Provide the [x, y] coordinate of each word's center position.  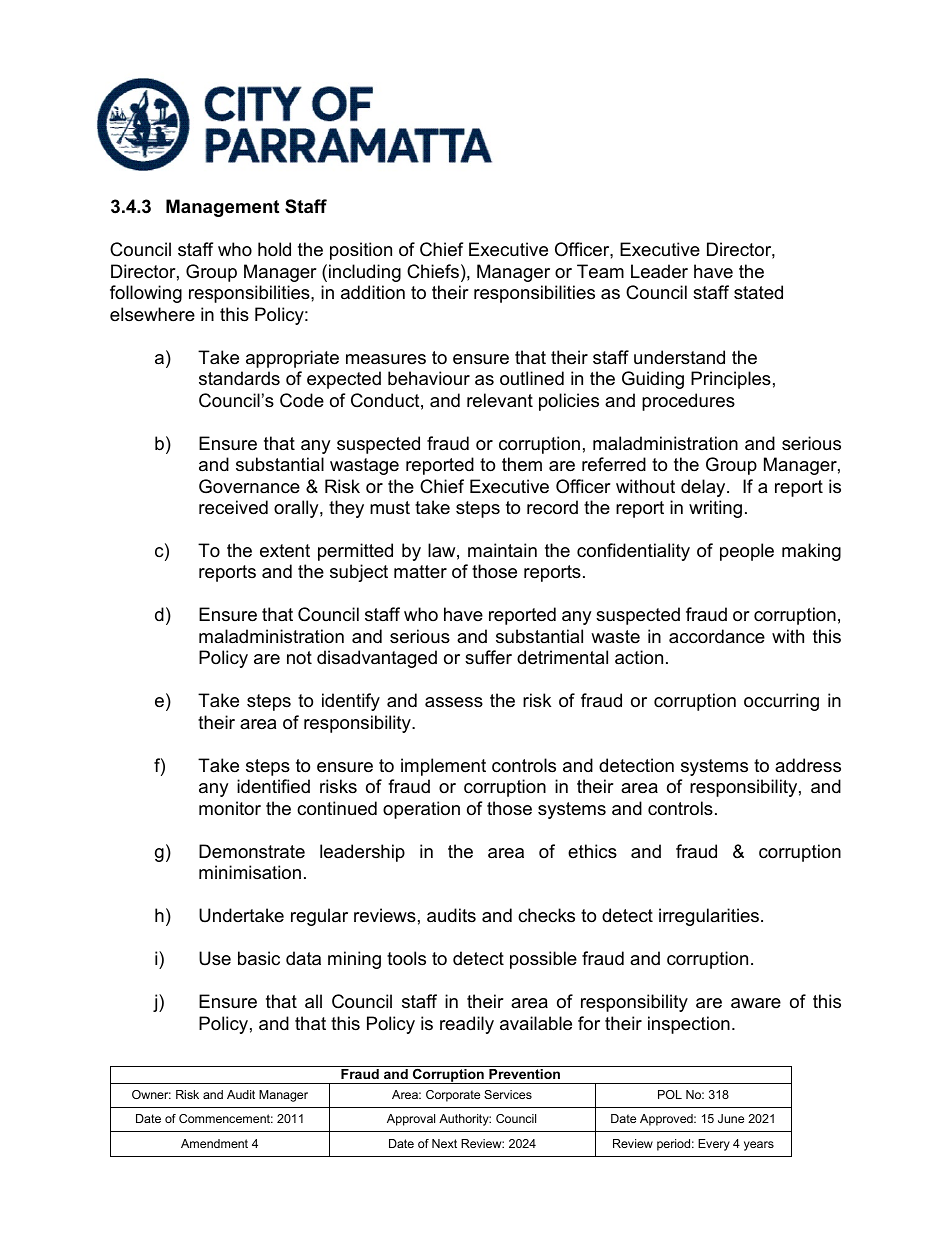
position [361, 251]
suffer [488, 657]
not [299, 657]
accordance [717, 636]
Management [222, 208]
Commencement [226, 1118]
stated [758, 292]
